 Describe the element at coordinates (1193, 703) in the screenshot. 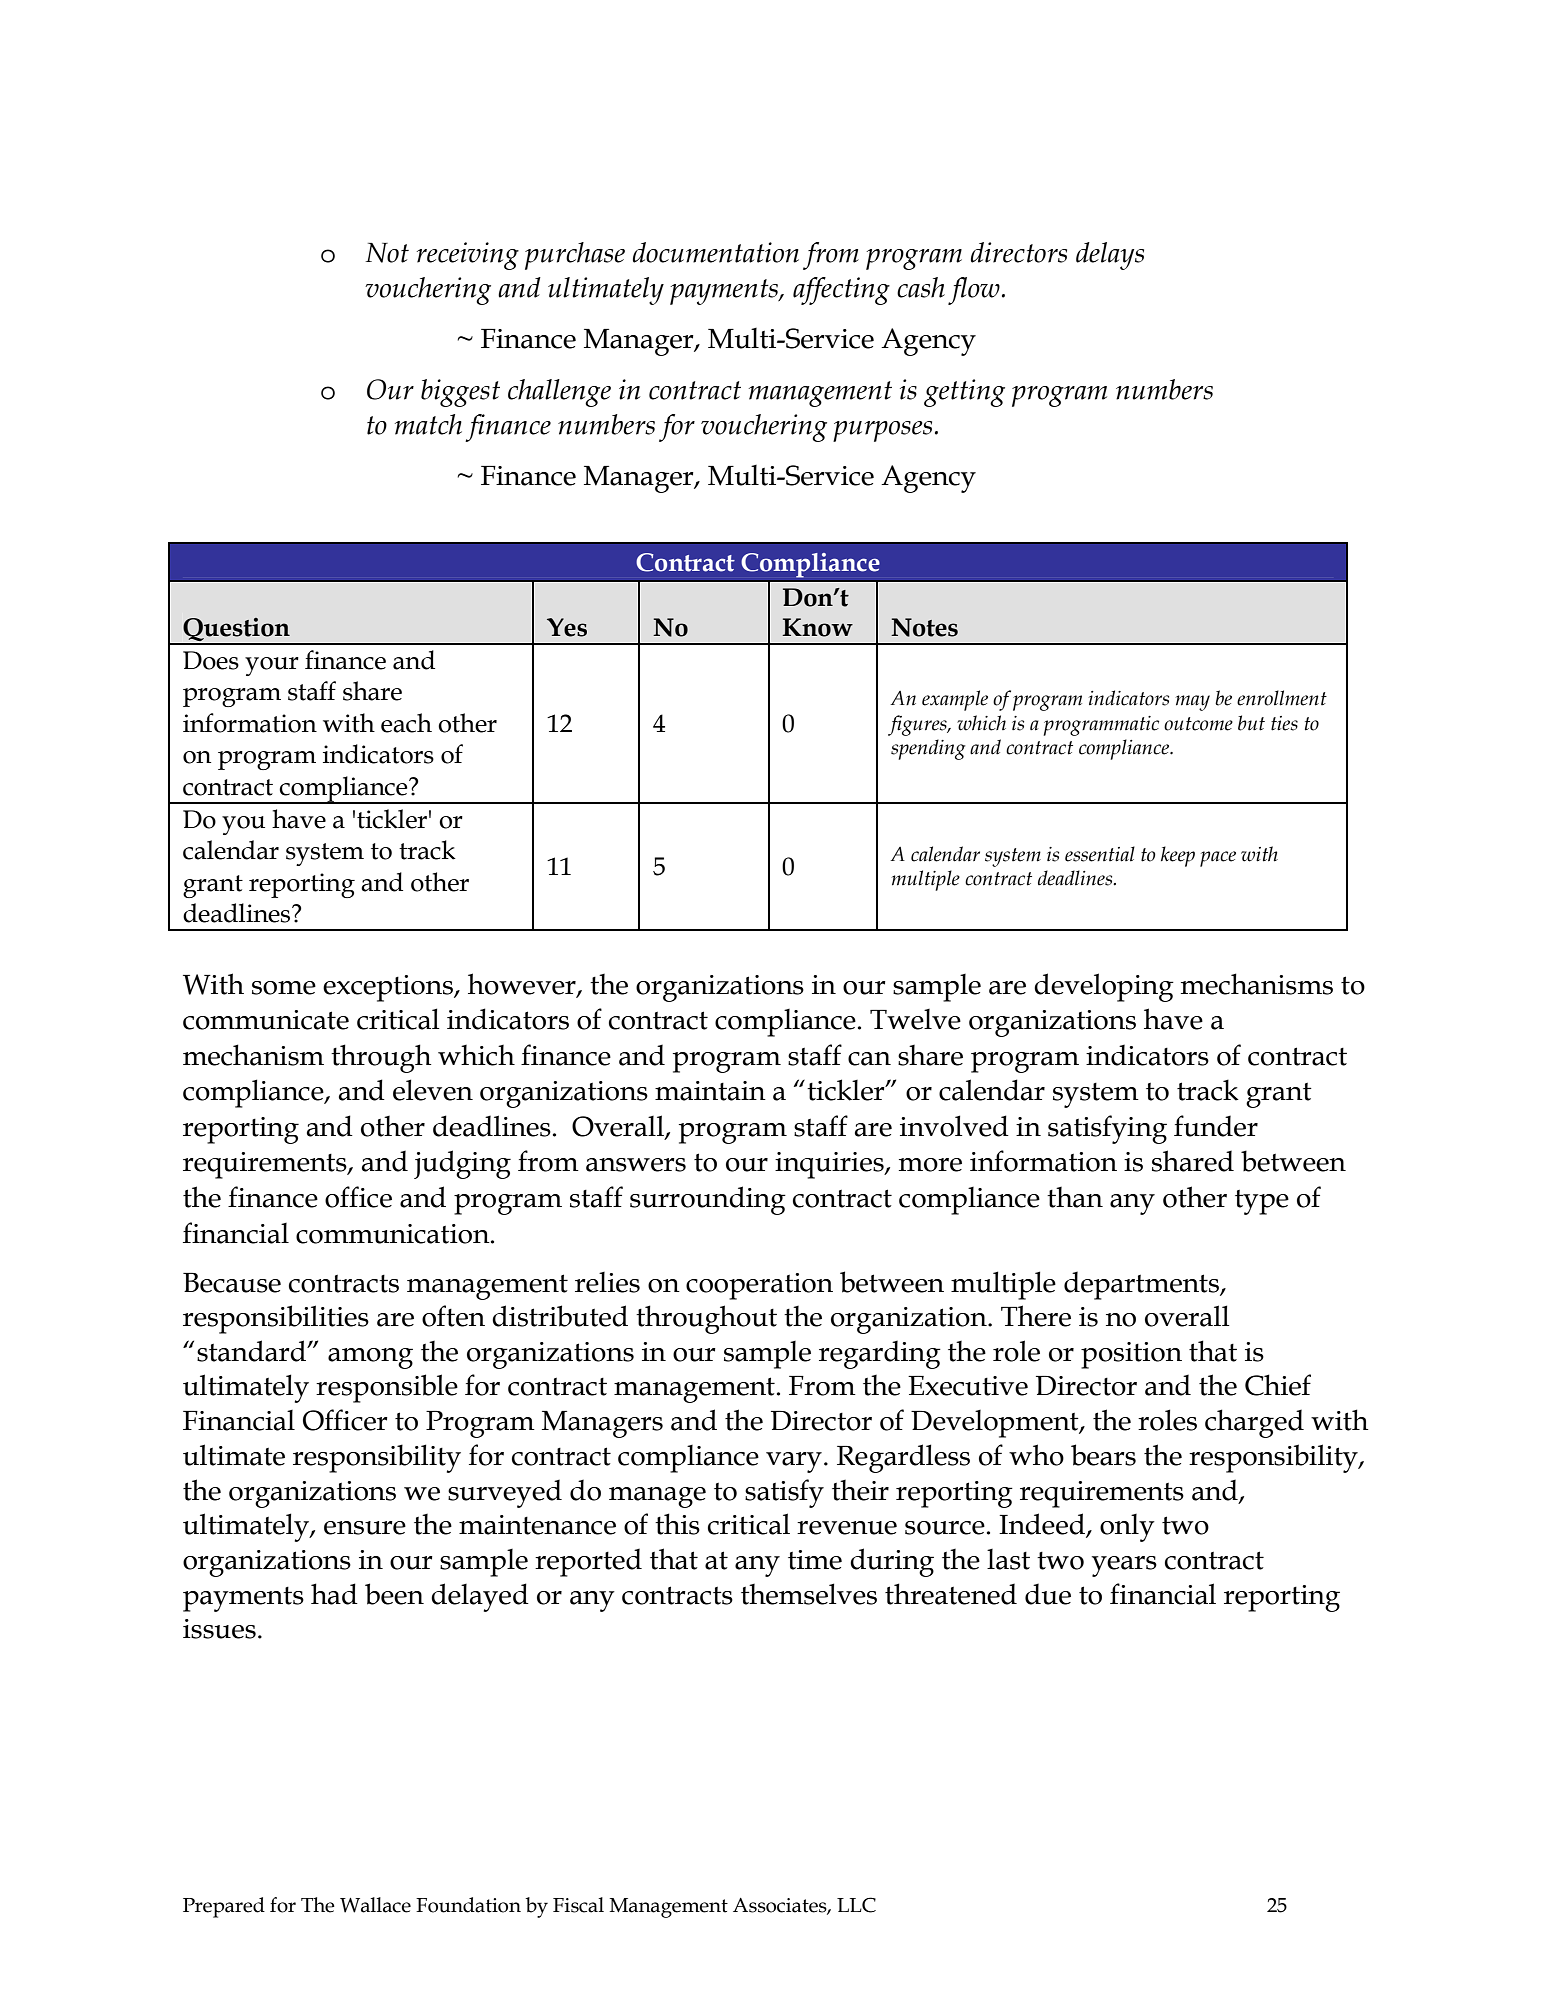

I see `may` at that location.
